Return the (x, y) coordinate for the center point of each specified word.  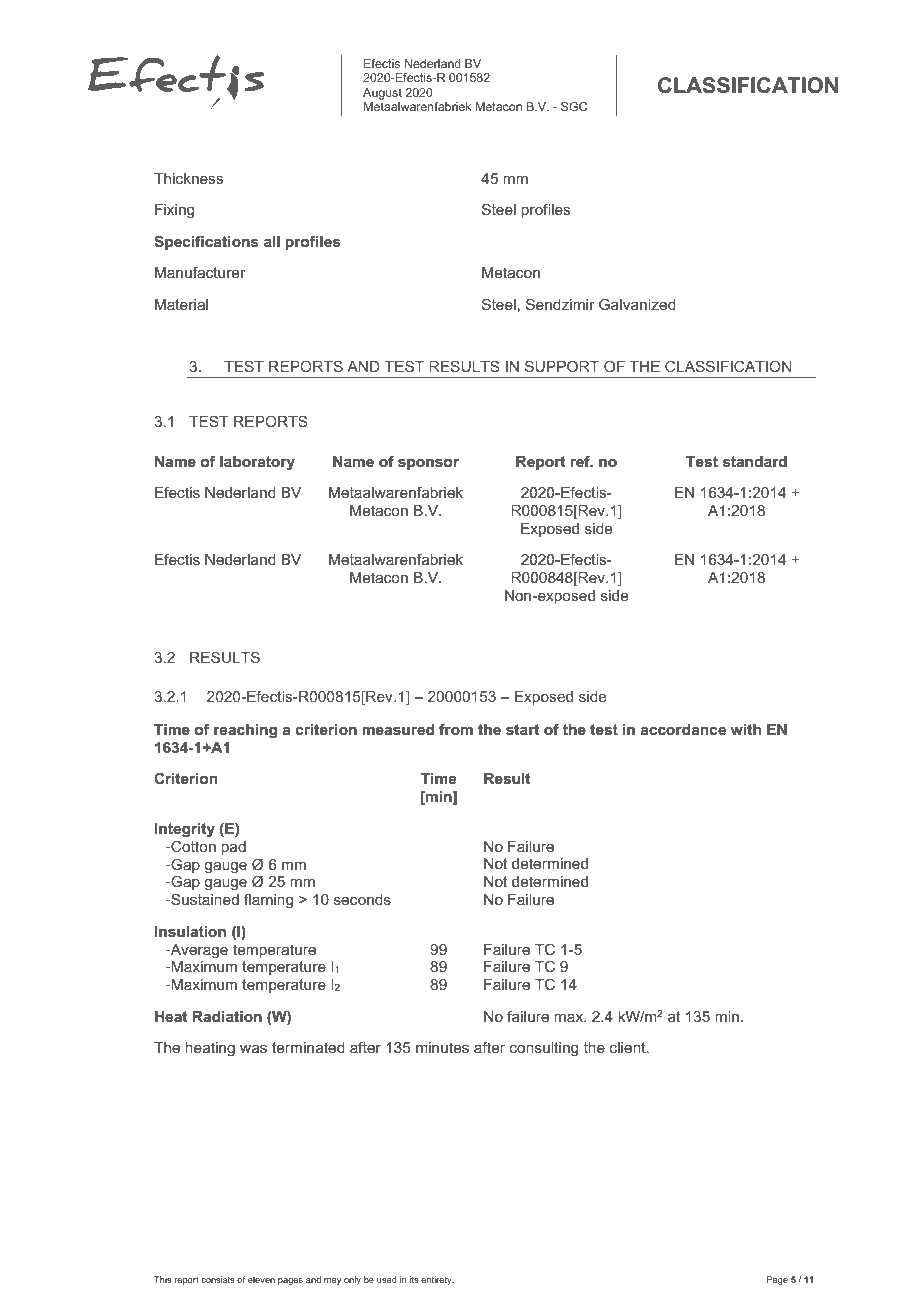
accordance (683, 729)
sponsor (428, 464)
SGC (574, 106)
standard (755, 461)
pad (233, 848)
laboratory (257, 463)
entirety (437, 1280)
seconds (362, 899)
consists (218, 1279)
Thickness (188, 178)
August (382, 94)
